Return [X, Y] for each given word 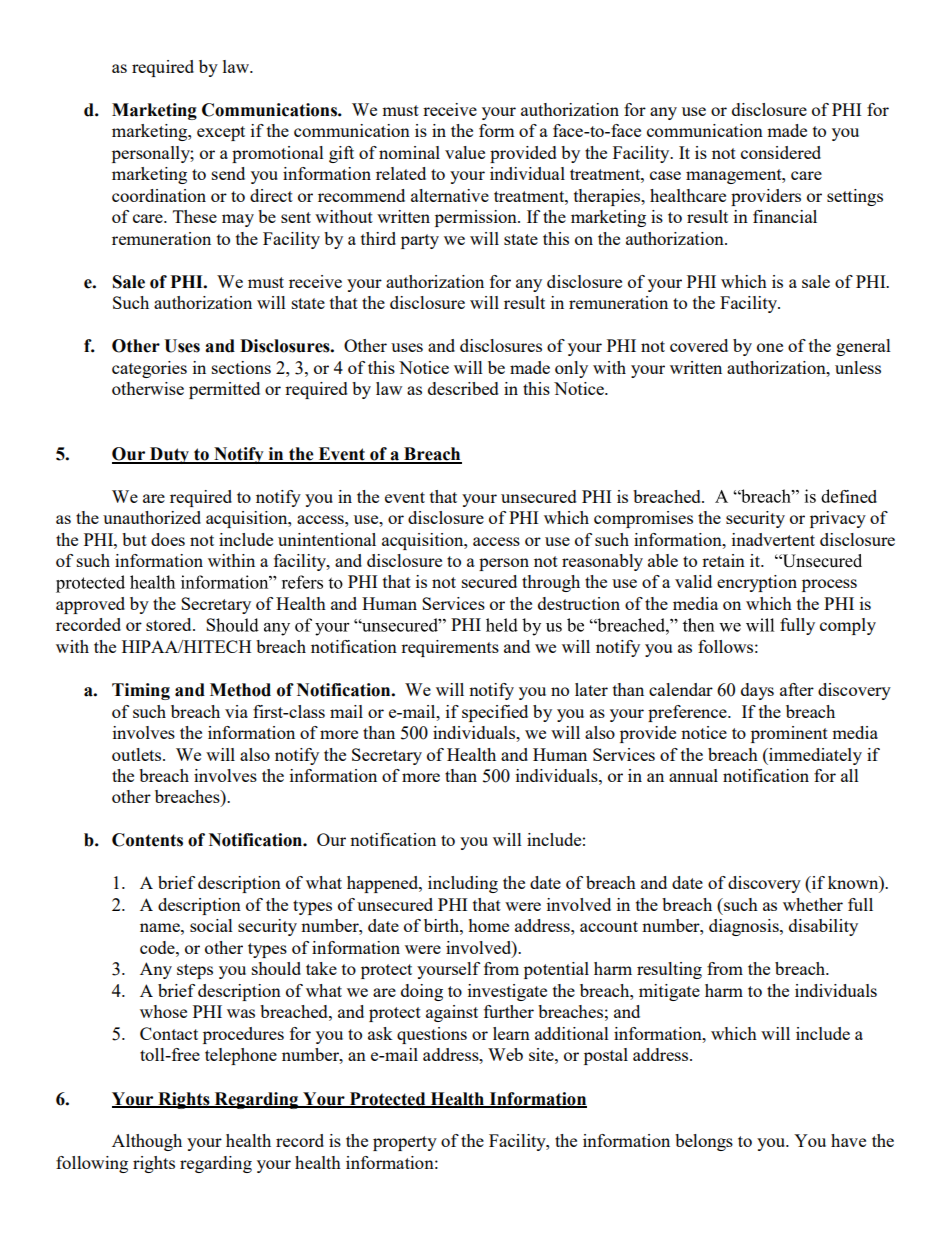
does [168, 539]
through [551, 583]
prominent [789, 734]
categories [149, 369]
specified [495, 713]
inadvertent [773, 539]
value [465, 152]
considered [781, 152]
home [488, 925]
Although [147, 1142]
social [211, 925]
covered [699, 345]
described [463, 388]
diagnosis [745, 927]
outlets [138, 754]
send [228, 173]
